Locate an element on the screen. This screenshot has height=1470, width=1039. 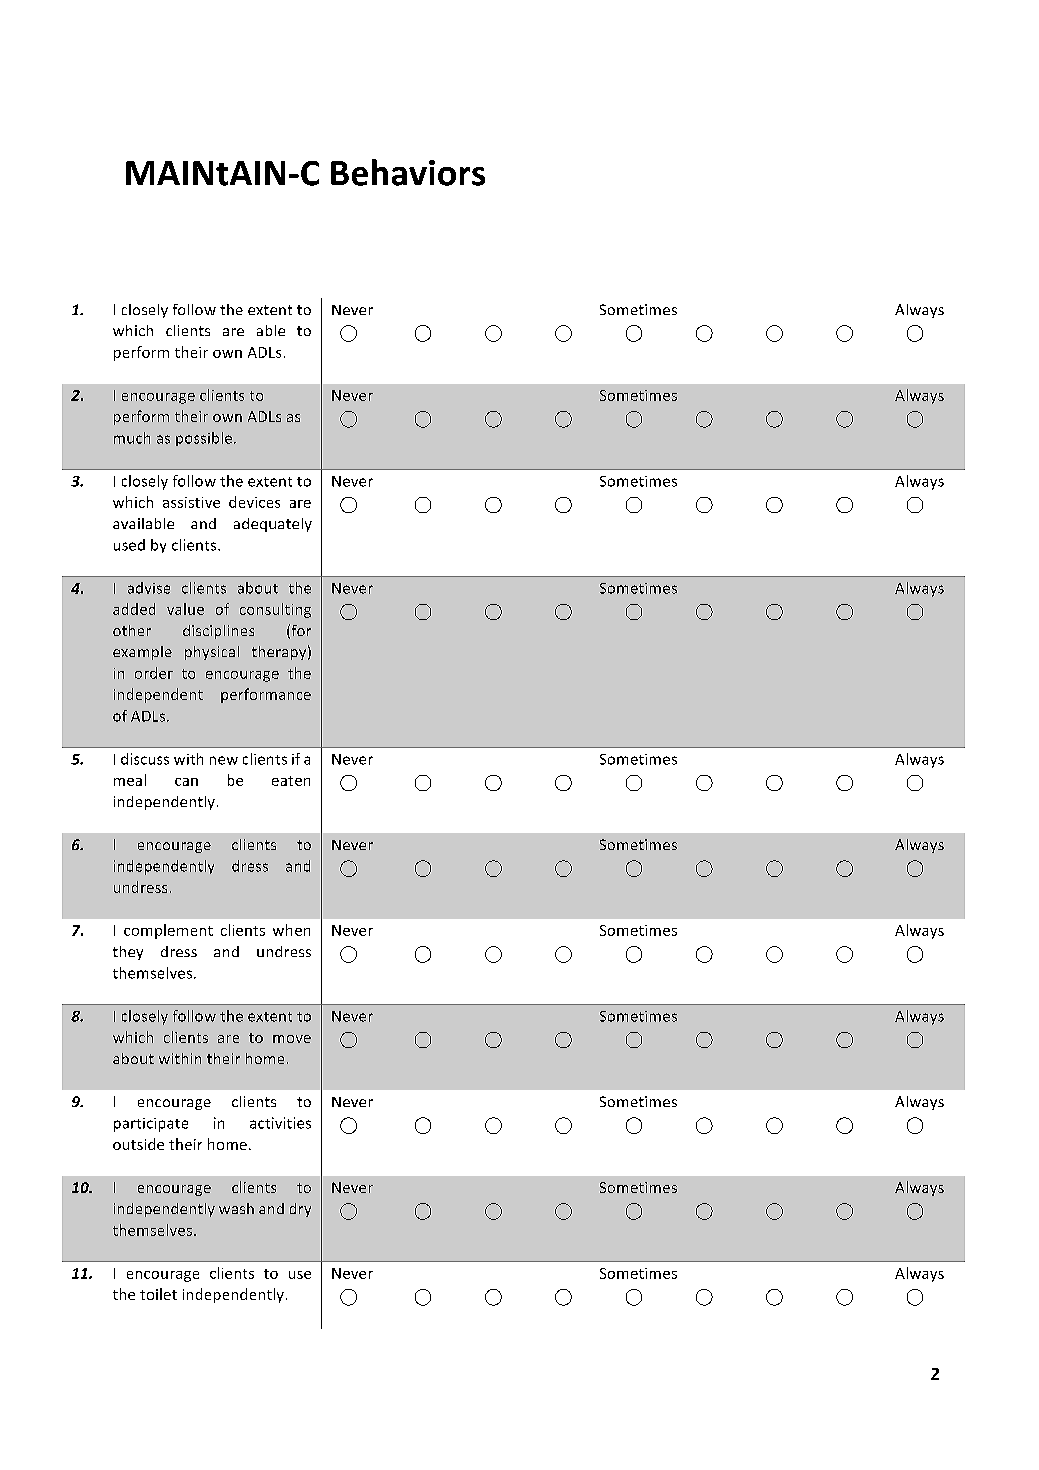
complement is located at coordinates (168, 931).
